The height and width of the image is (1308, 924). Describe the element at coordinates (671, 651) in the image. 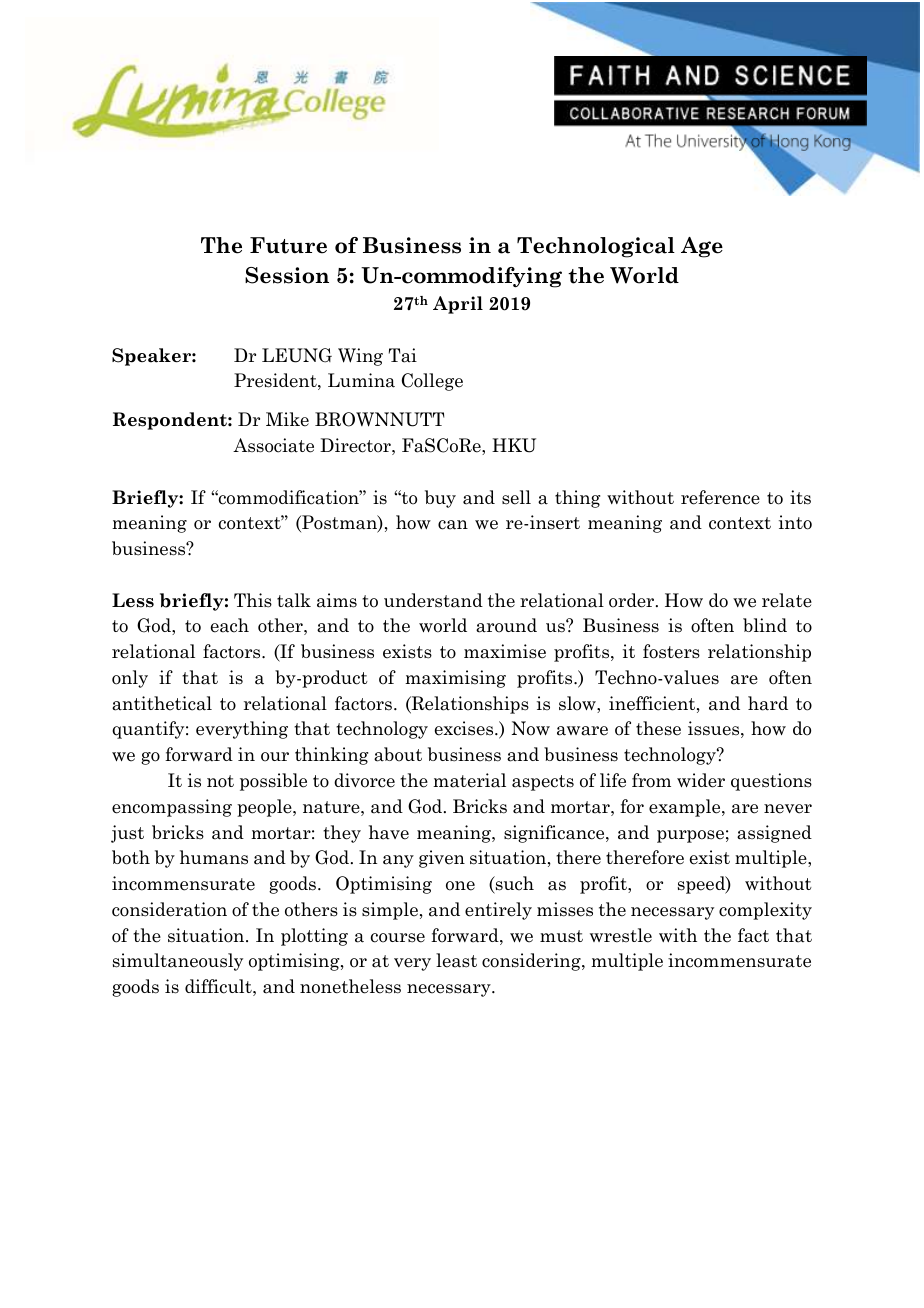

I see `fosters` at that location.
